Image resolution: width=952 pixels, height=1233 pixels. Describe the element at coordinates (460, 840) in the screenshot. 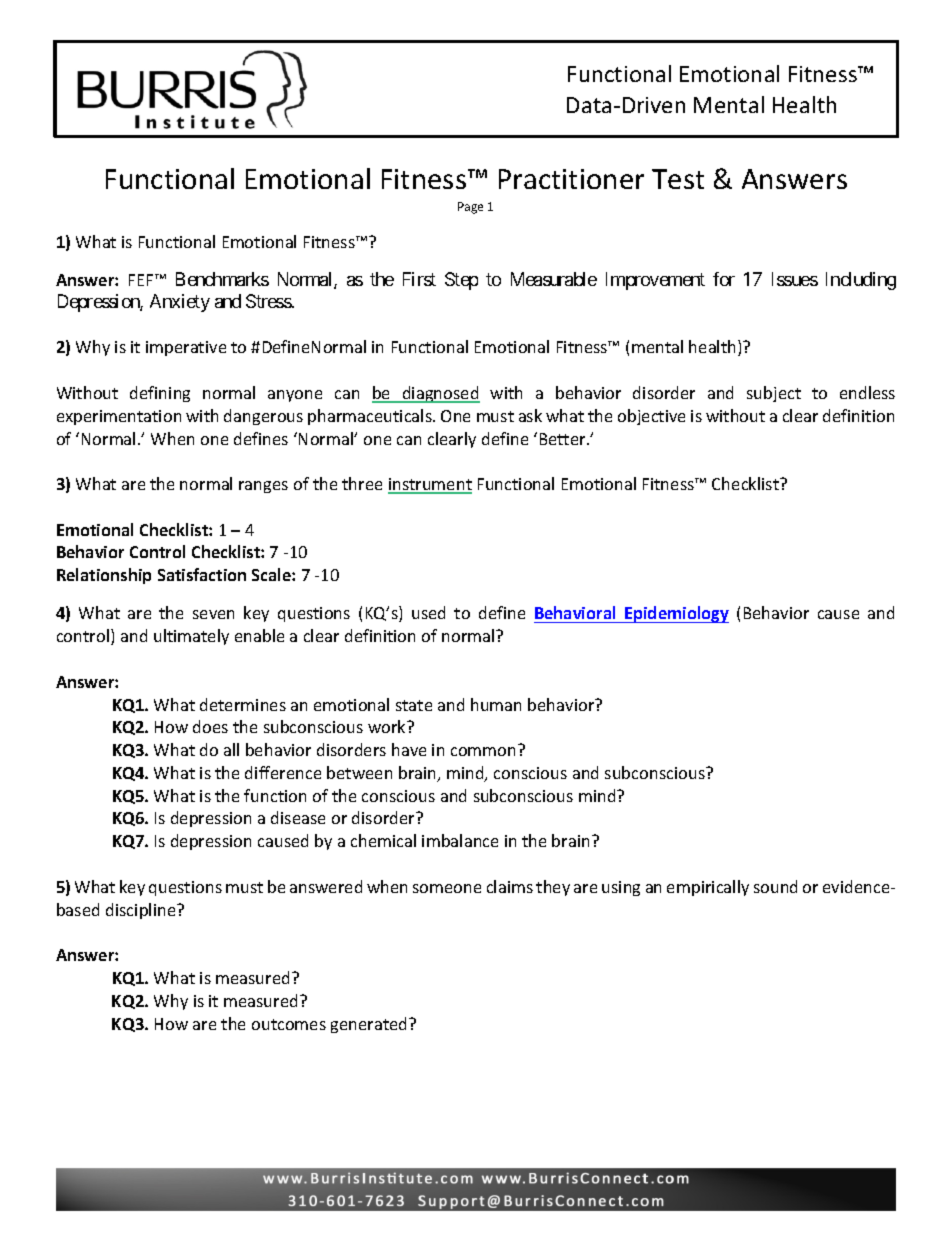

I see `imbalance` at that location.
